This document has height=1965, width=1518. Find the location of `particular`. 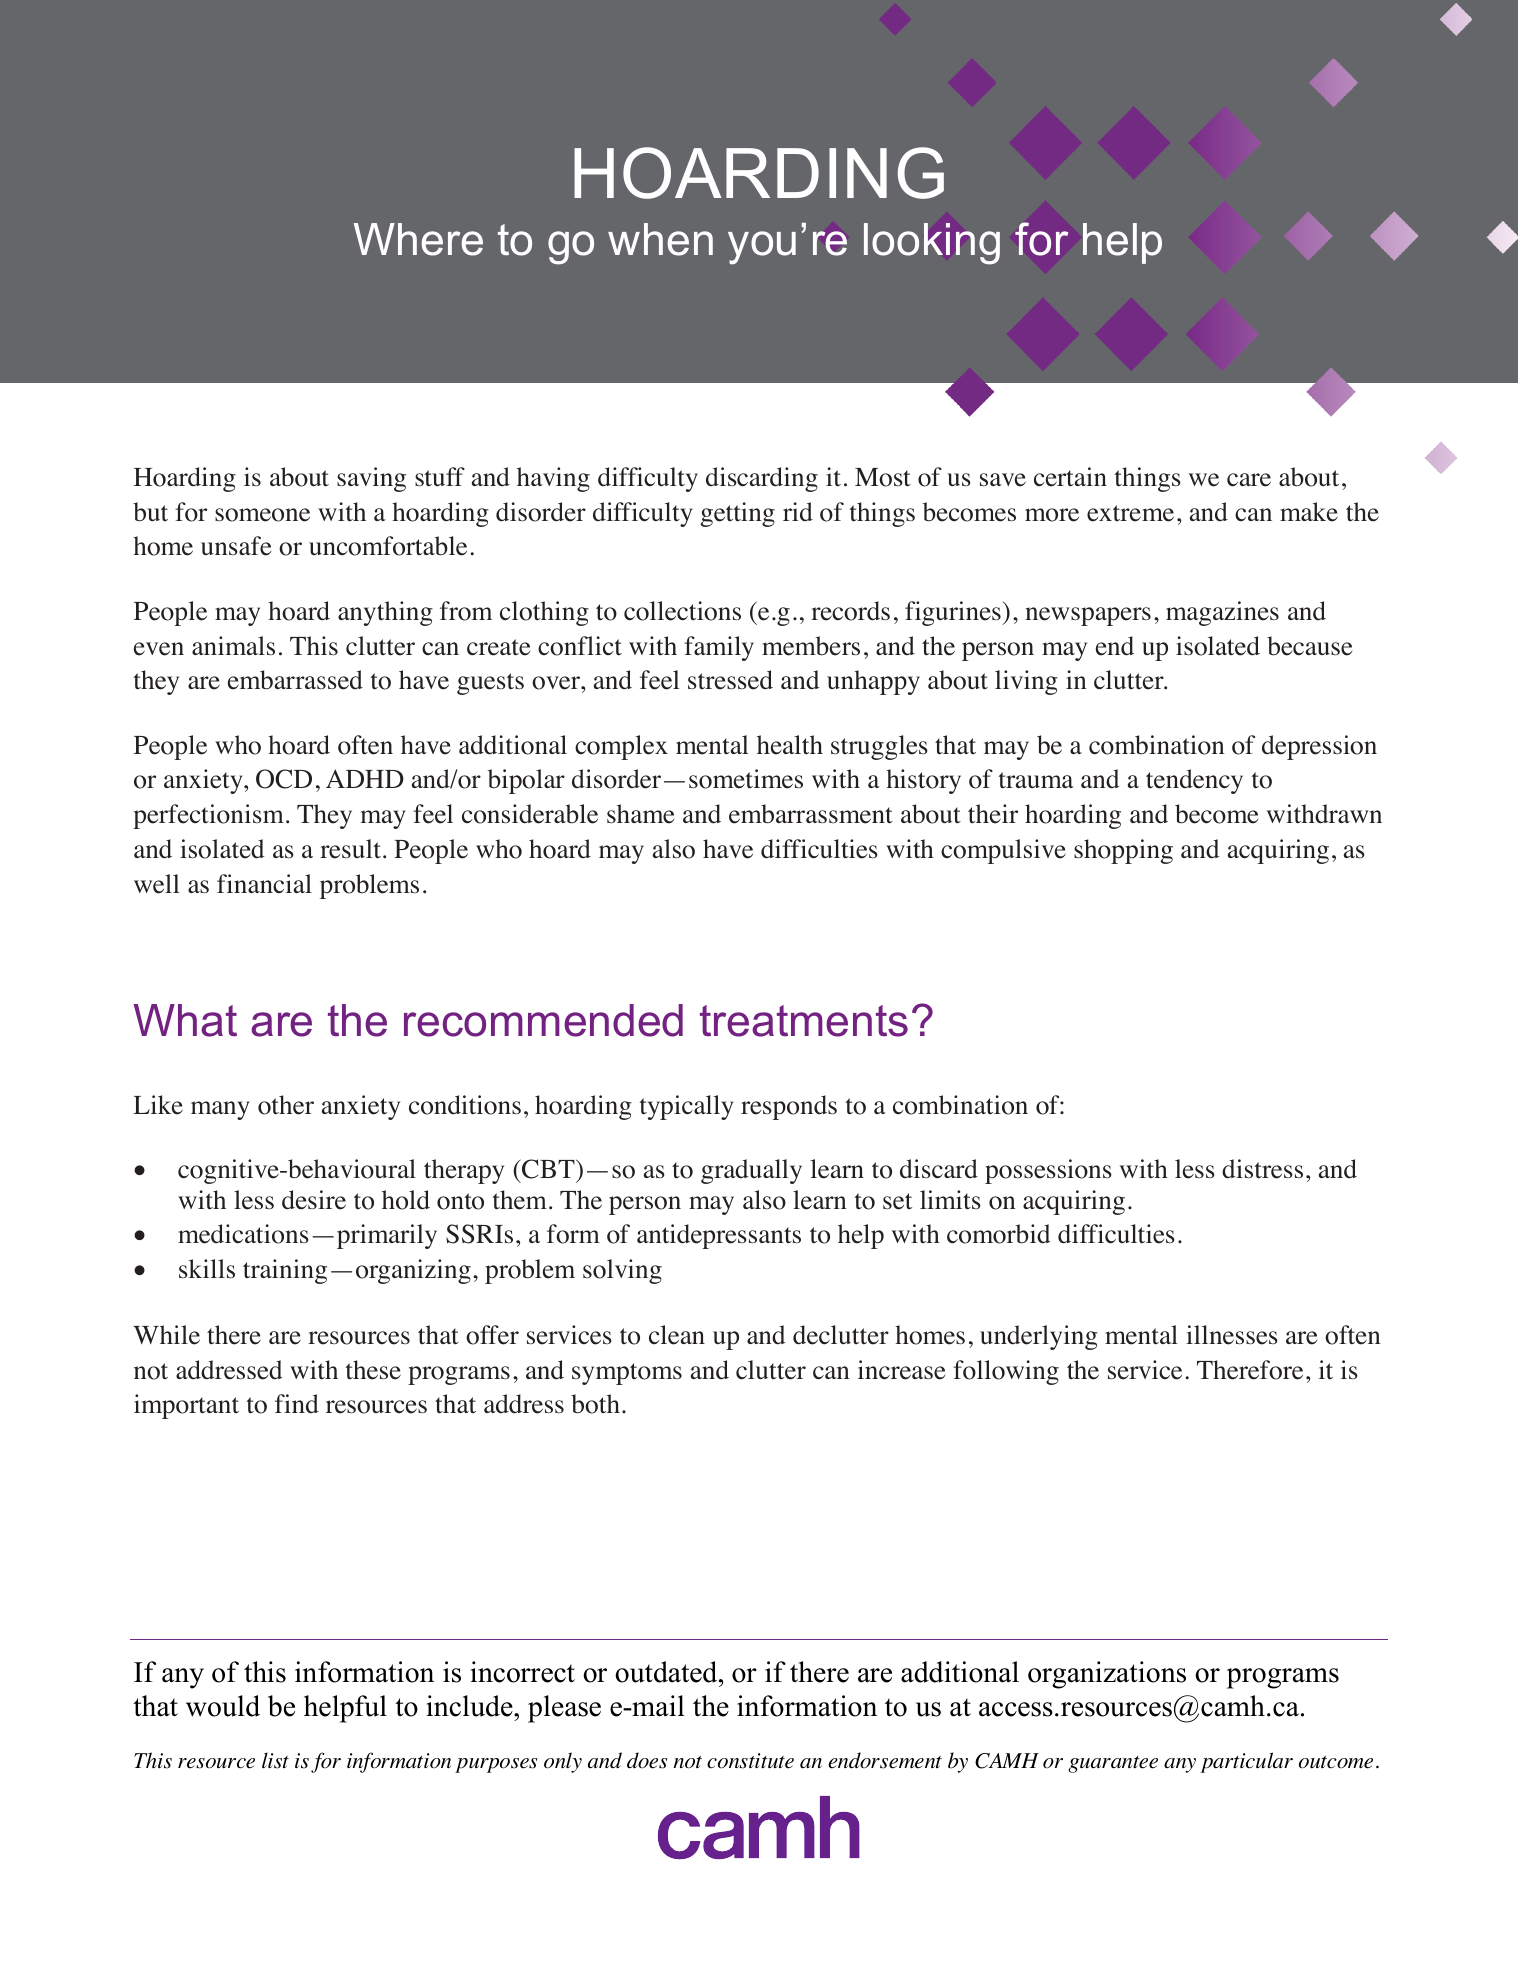

particular is located at coordinates (1247, 1762).
